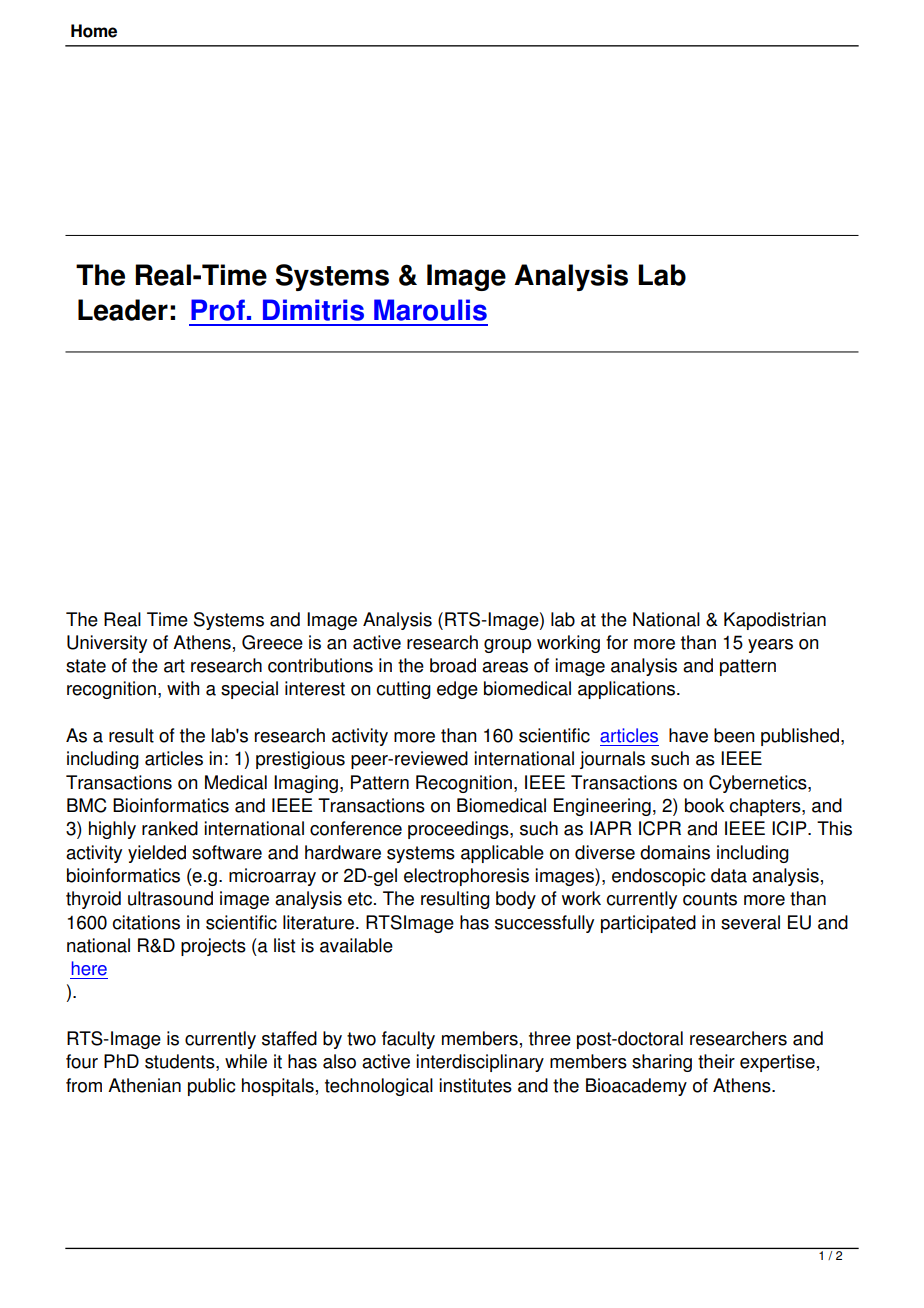 Image resolution: width=924 pixels, height=1308 pixels. What do you see at coordinates (453, 665) in the screenshot?
I see `broad` at bounding box center [453, 665].
